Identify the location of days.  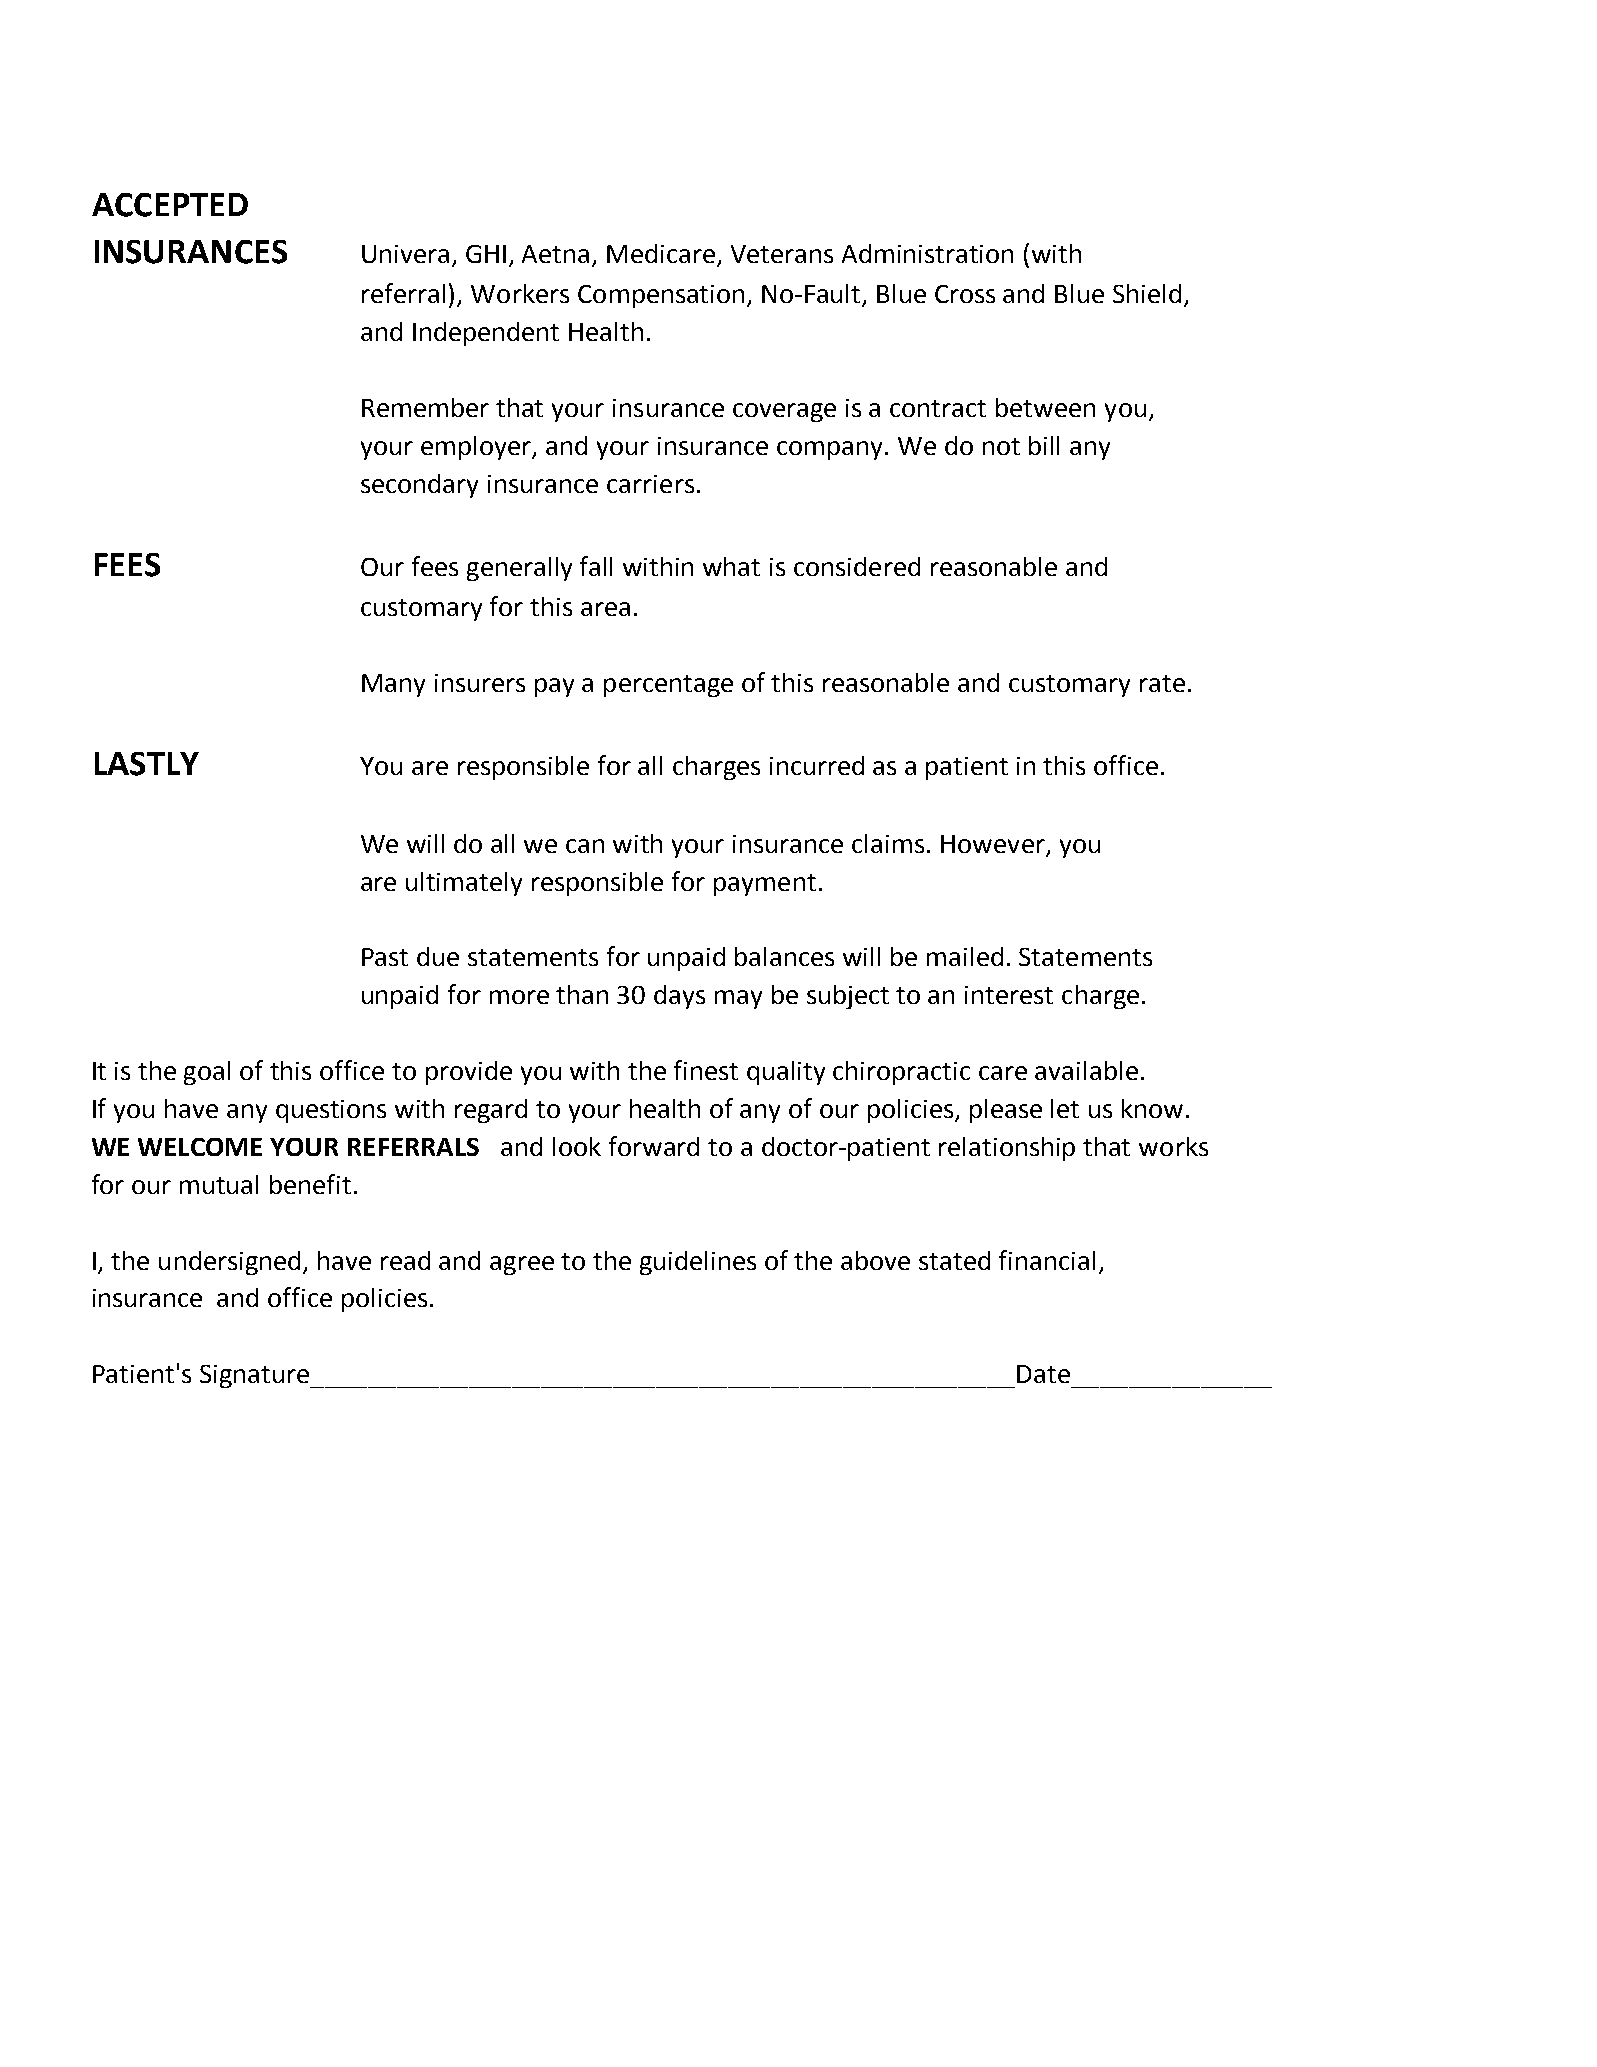
(679, 997).
